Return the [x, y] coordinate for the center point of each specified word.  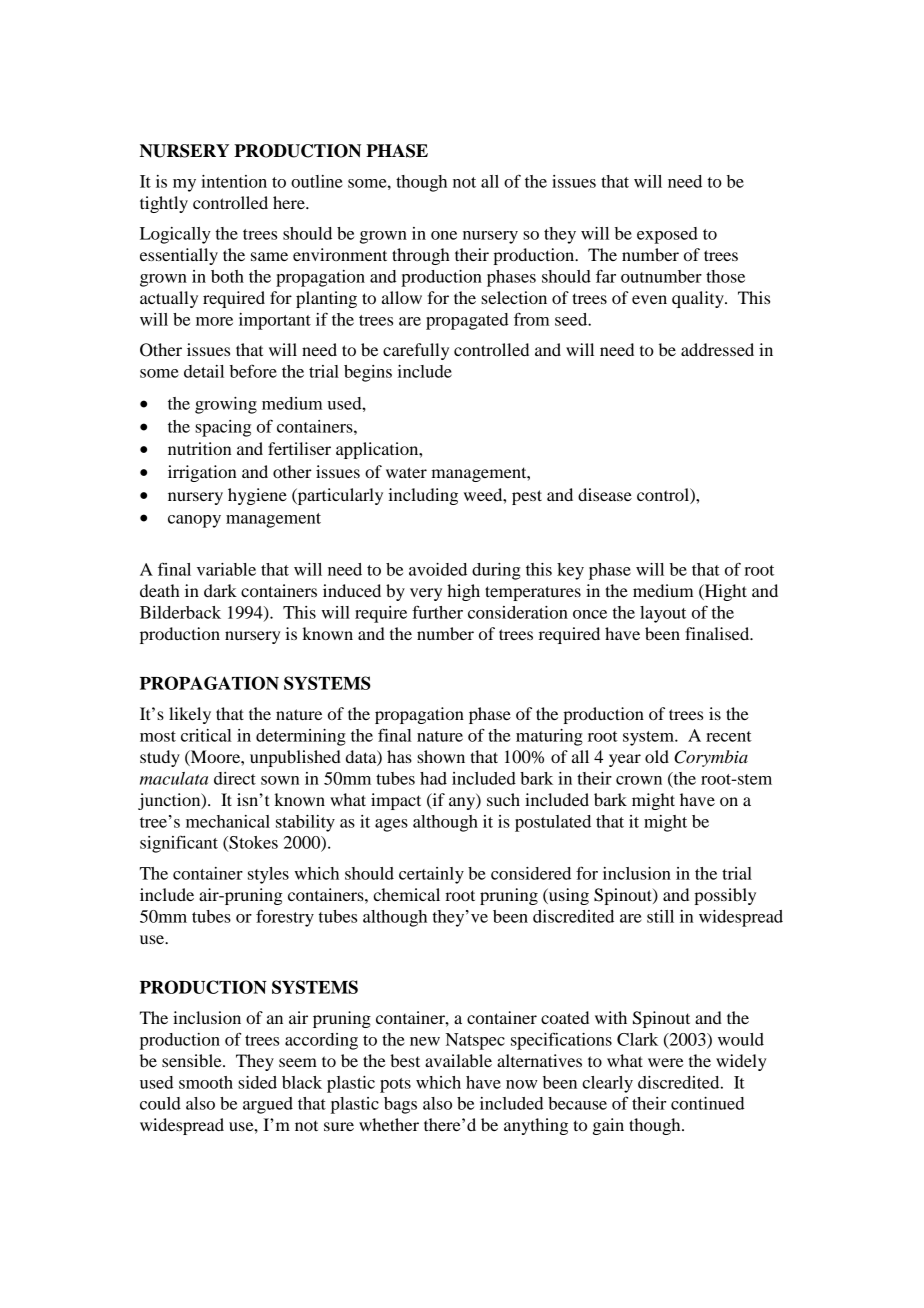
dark [220, 590]
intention [234, 181]
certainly [431, 875]
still [660, 916]
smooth [206, 1082]
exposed [667, 235]
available [458, 1060]
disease [605, 494]
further [437, 612]
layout [663, 614]
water [406, 472]
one [444, 235]
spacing [223, 428]
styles [268, 875]
